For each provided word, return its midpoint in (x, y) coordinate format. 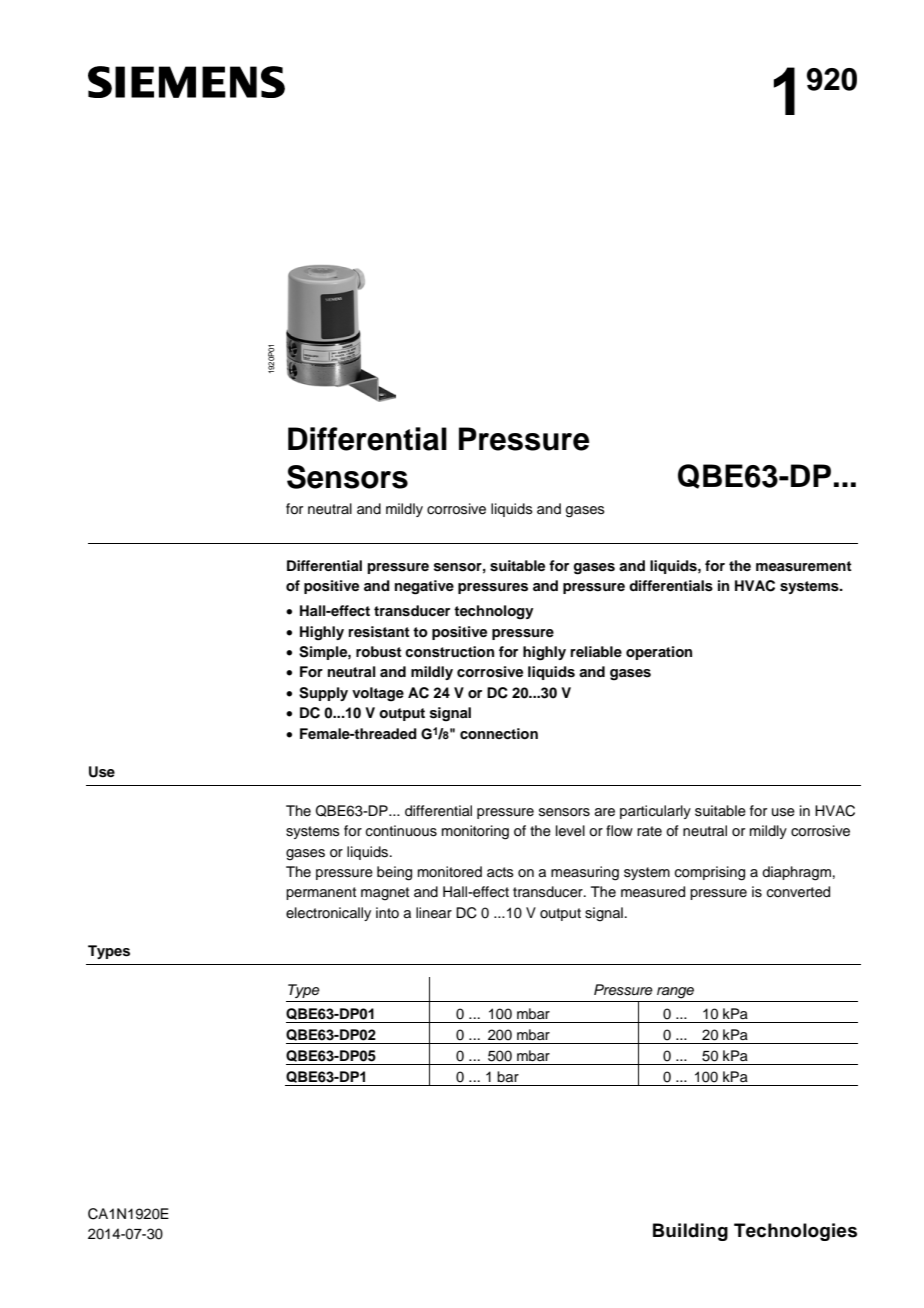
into (387, 912)
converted (798, 892)
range (675, 993)
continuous (401, 831)
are (605, 812)
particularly (655, 812)
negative (424, 587)
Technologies (795, 1232)
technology (494, 612)
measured (653, 892)
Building (690, 1232)
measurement (804, 566)
